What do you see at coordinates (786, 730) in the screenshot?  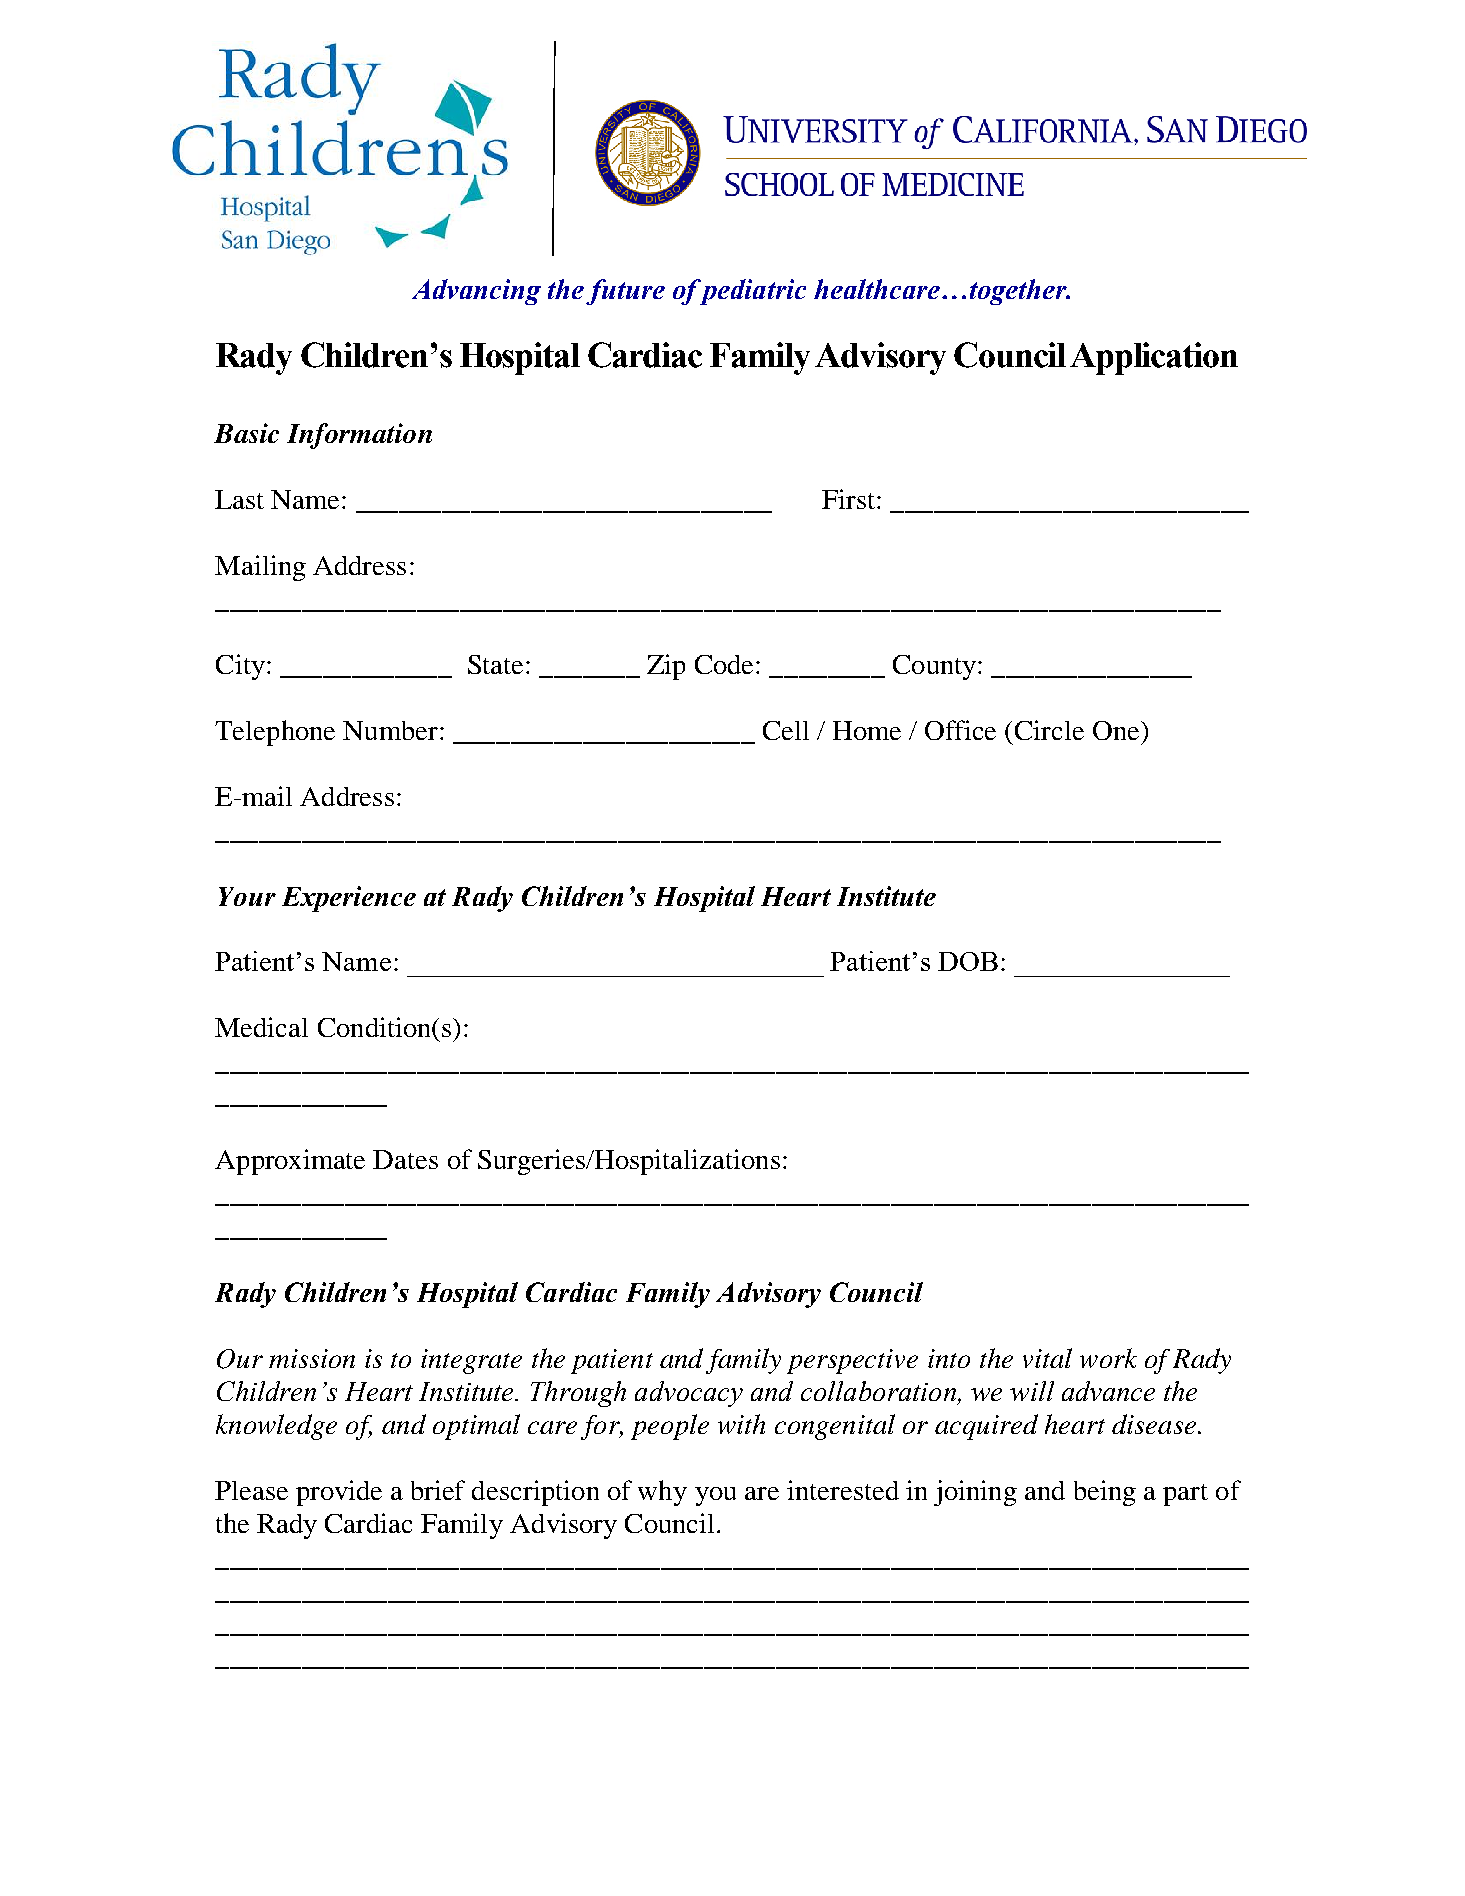 I see `Cell` at bounding box center [786, 730].
